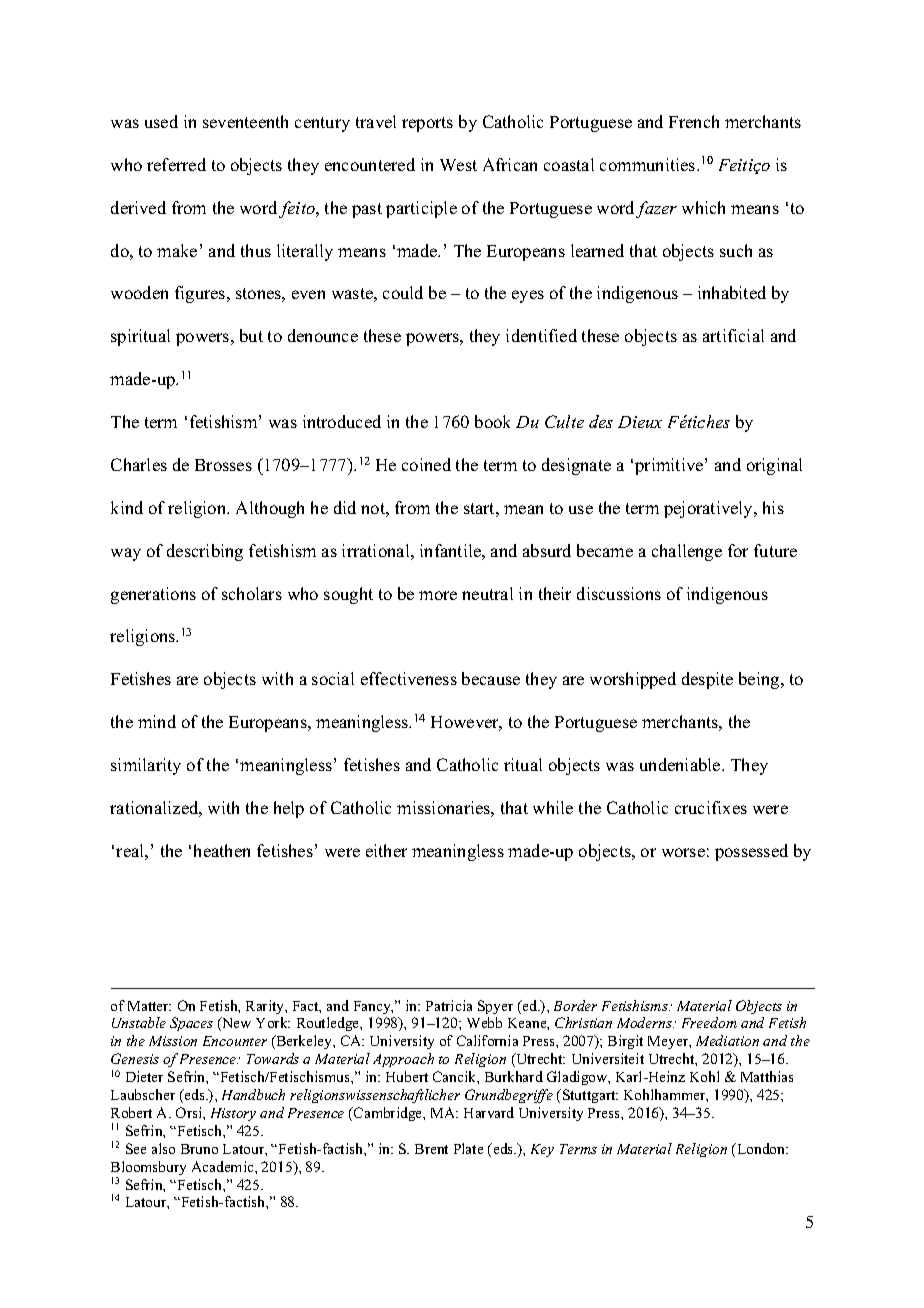 Image resolution: width=924 pixels, height=1308 pixels. Describe the element at coordinates (761, 1148) in the screenshot. I see `London` at that location.
